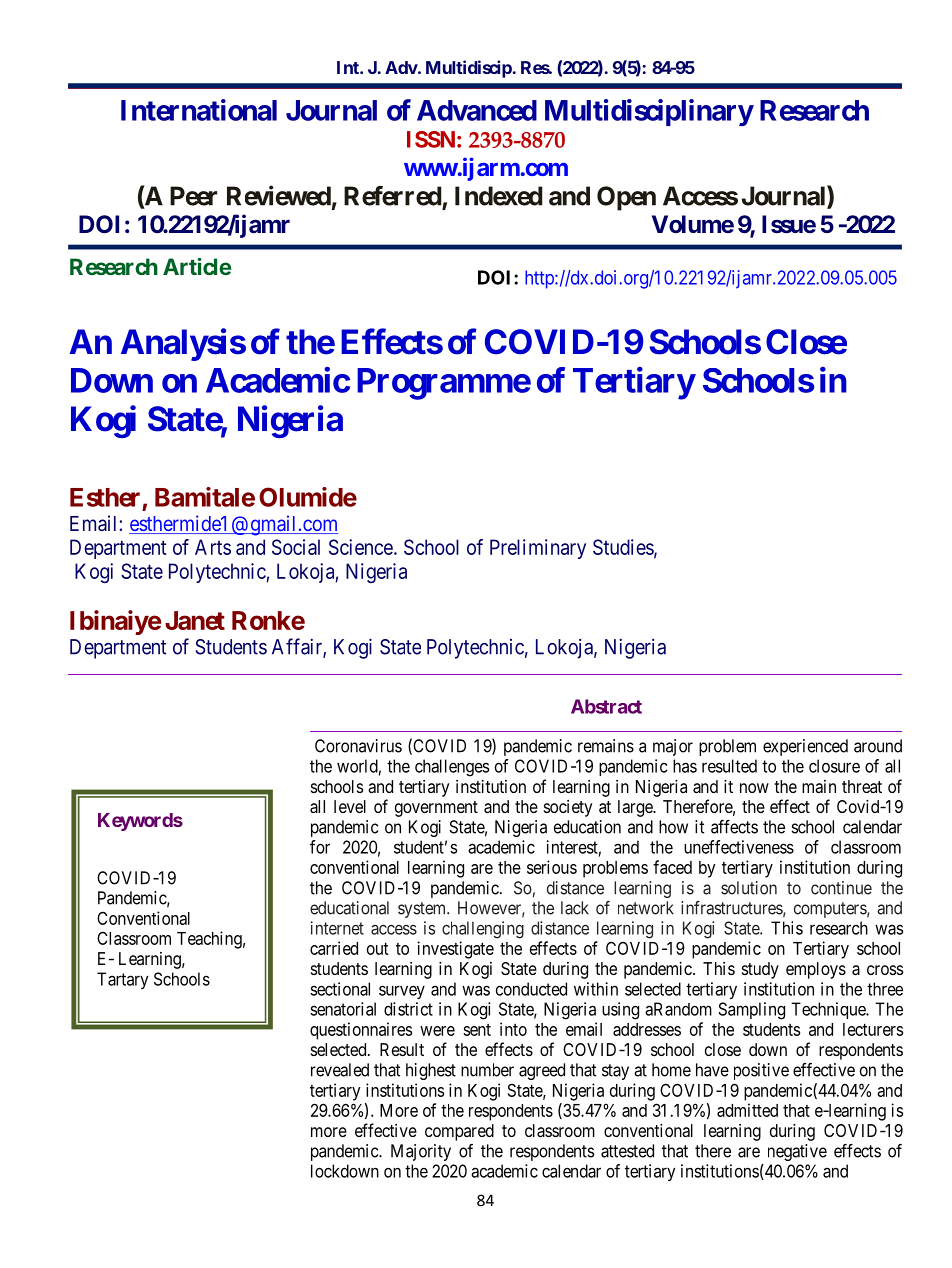 The height and width of the screenshot is (1268, 952). What do you see at coordinates (195, 620) in the screenshot?
I see `Janet` at bounding box center [195, 620].
